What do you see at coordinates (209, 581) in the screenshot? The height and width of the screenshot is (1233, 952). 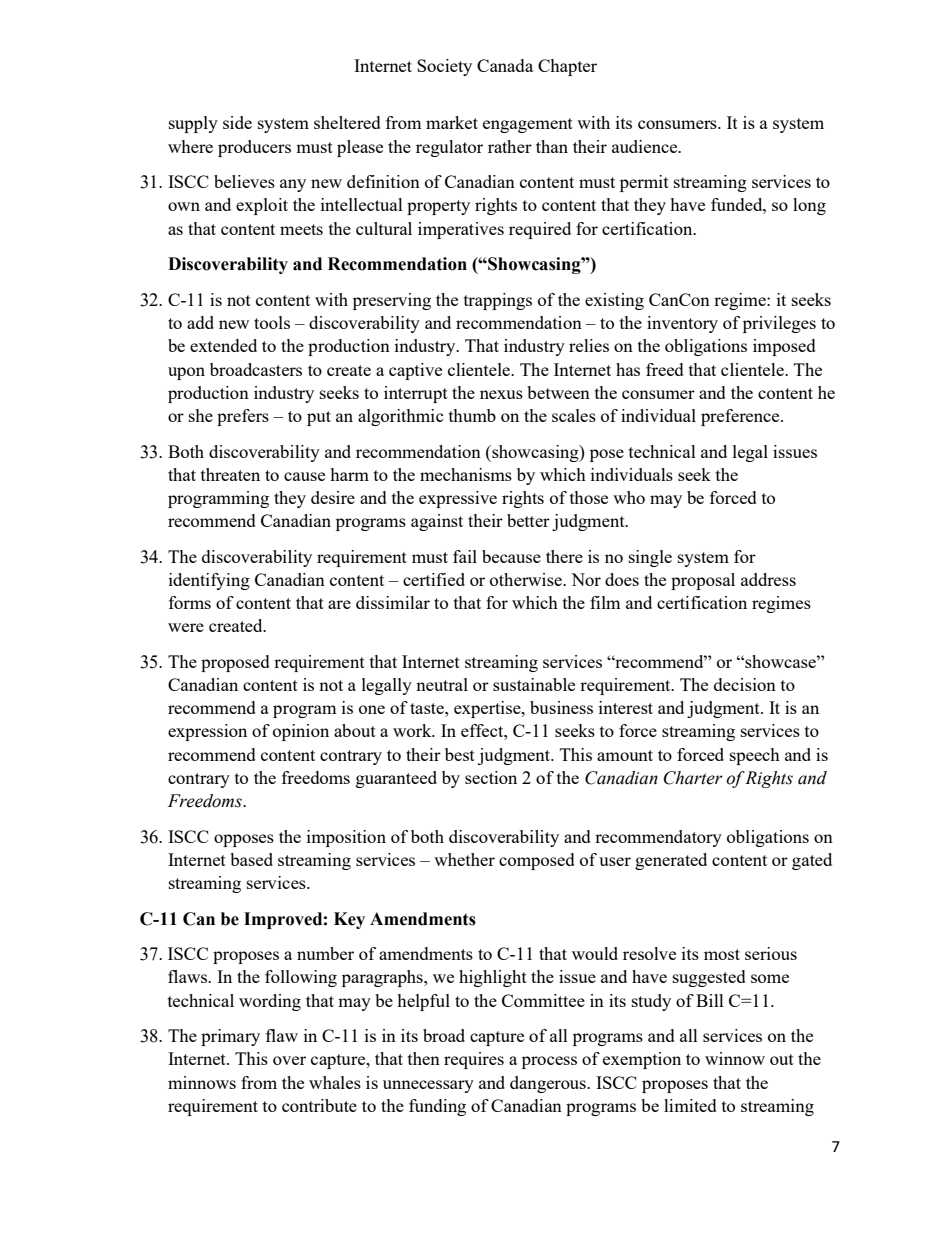 I see `identifying` at bounding box center [209, 581].
